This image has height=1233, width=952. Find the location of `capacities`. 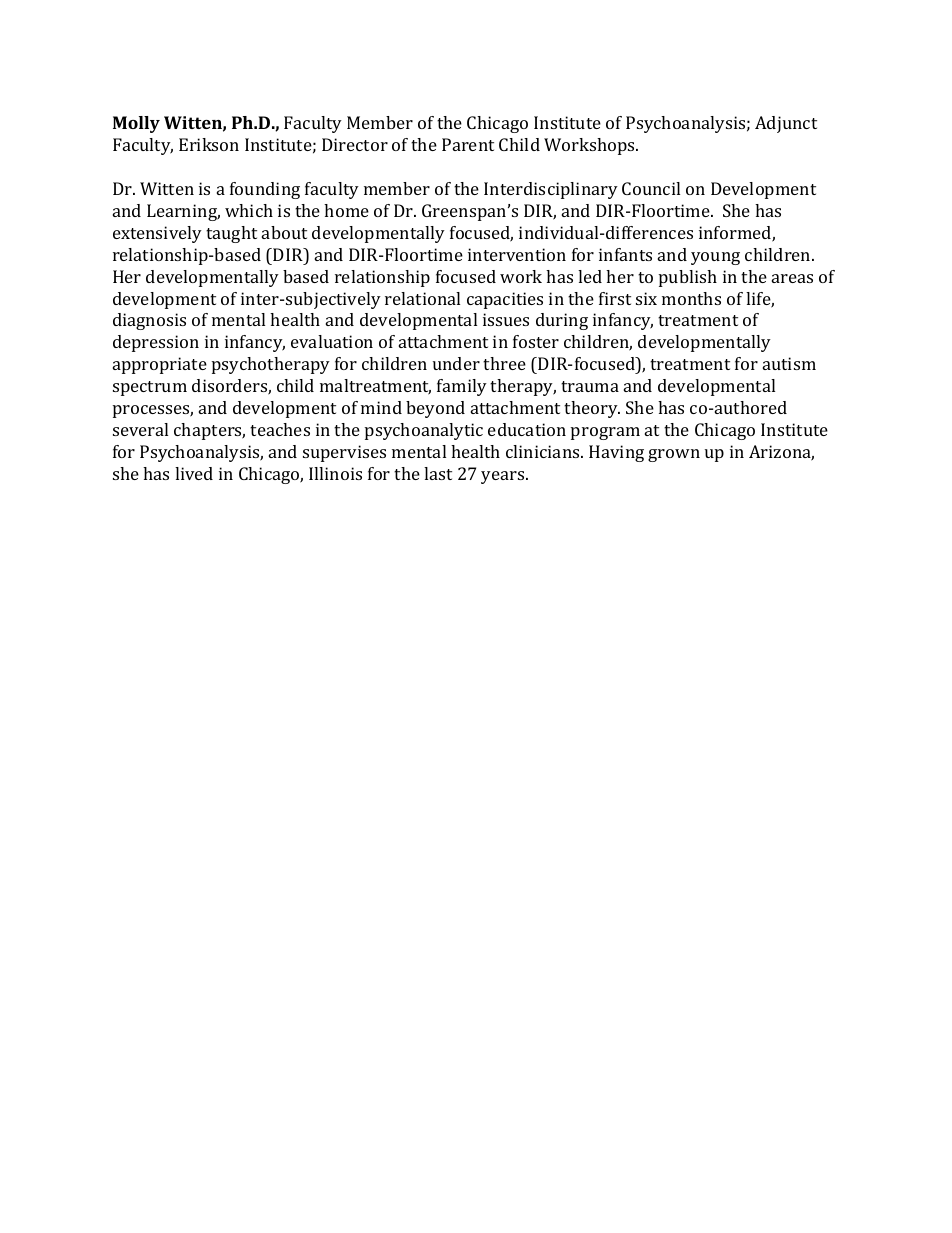

capacities is located at coordinates (505, 300).
